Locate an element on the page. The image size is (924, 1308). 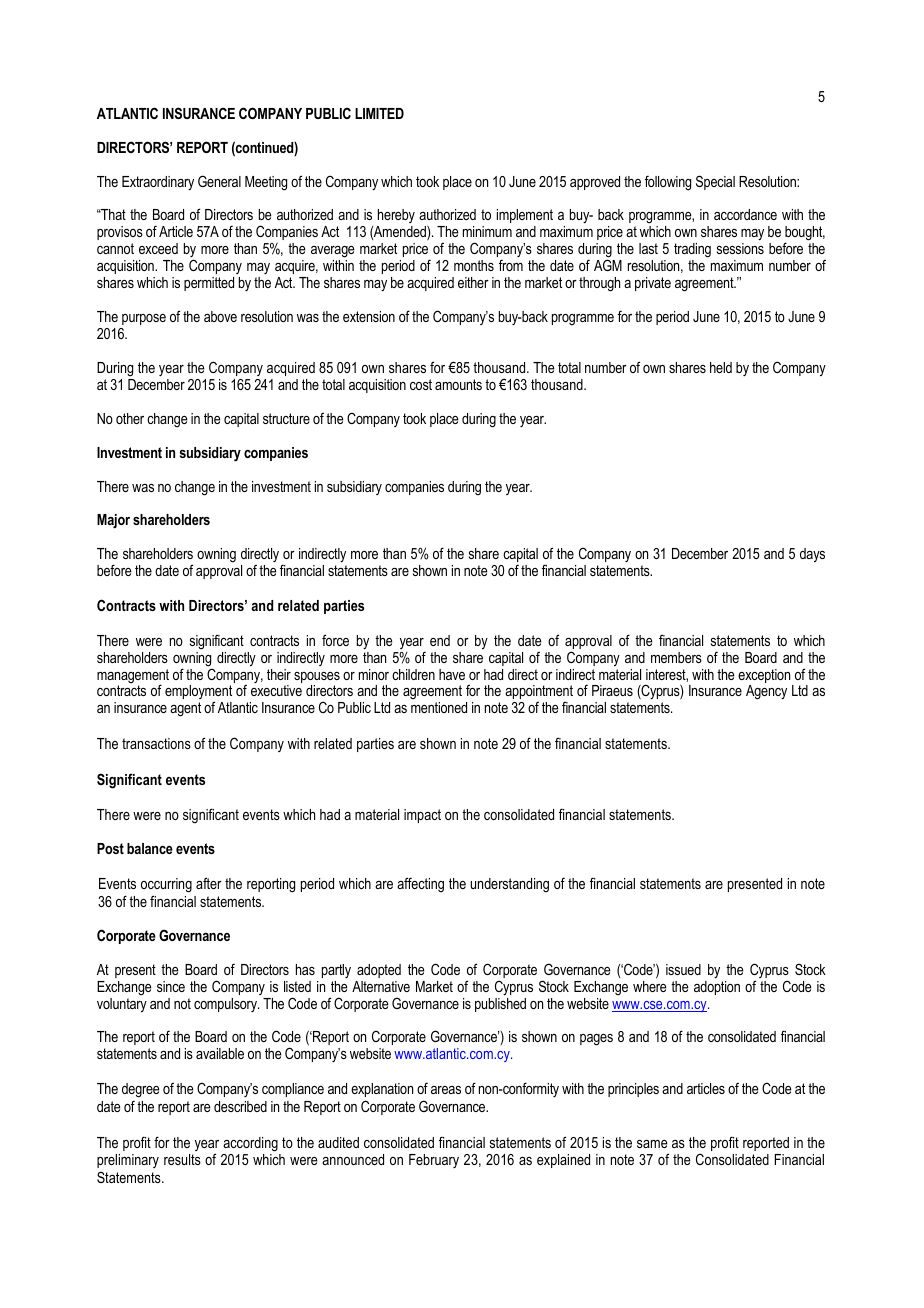
Agency is located at coordinates (766, 692).
